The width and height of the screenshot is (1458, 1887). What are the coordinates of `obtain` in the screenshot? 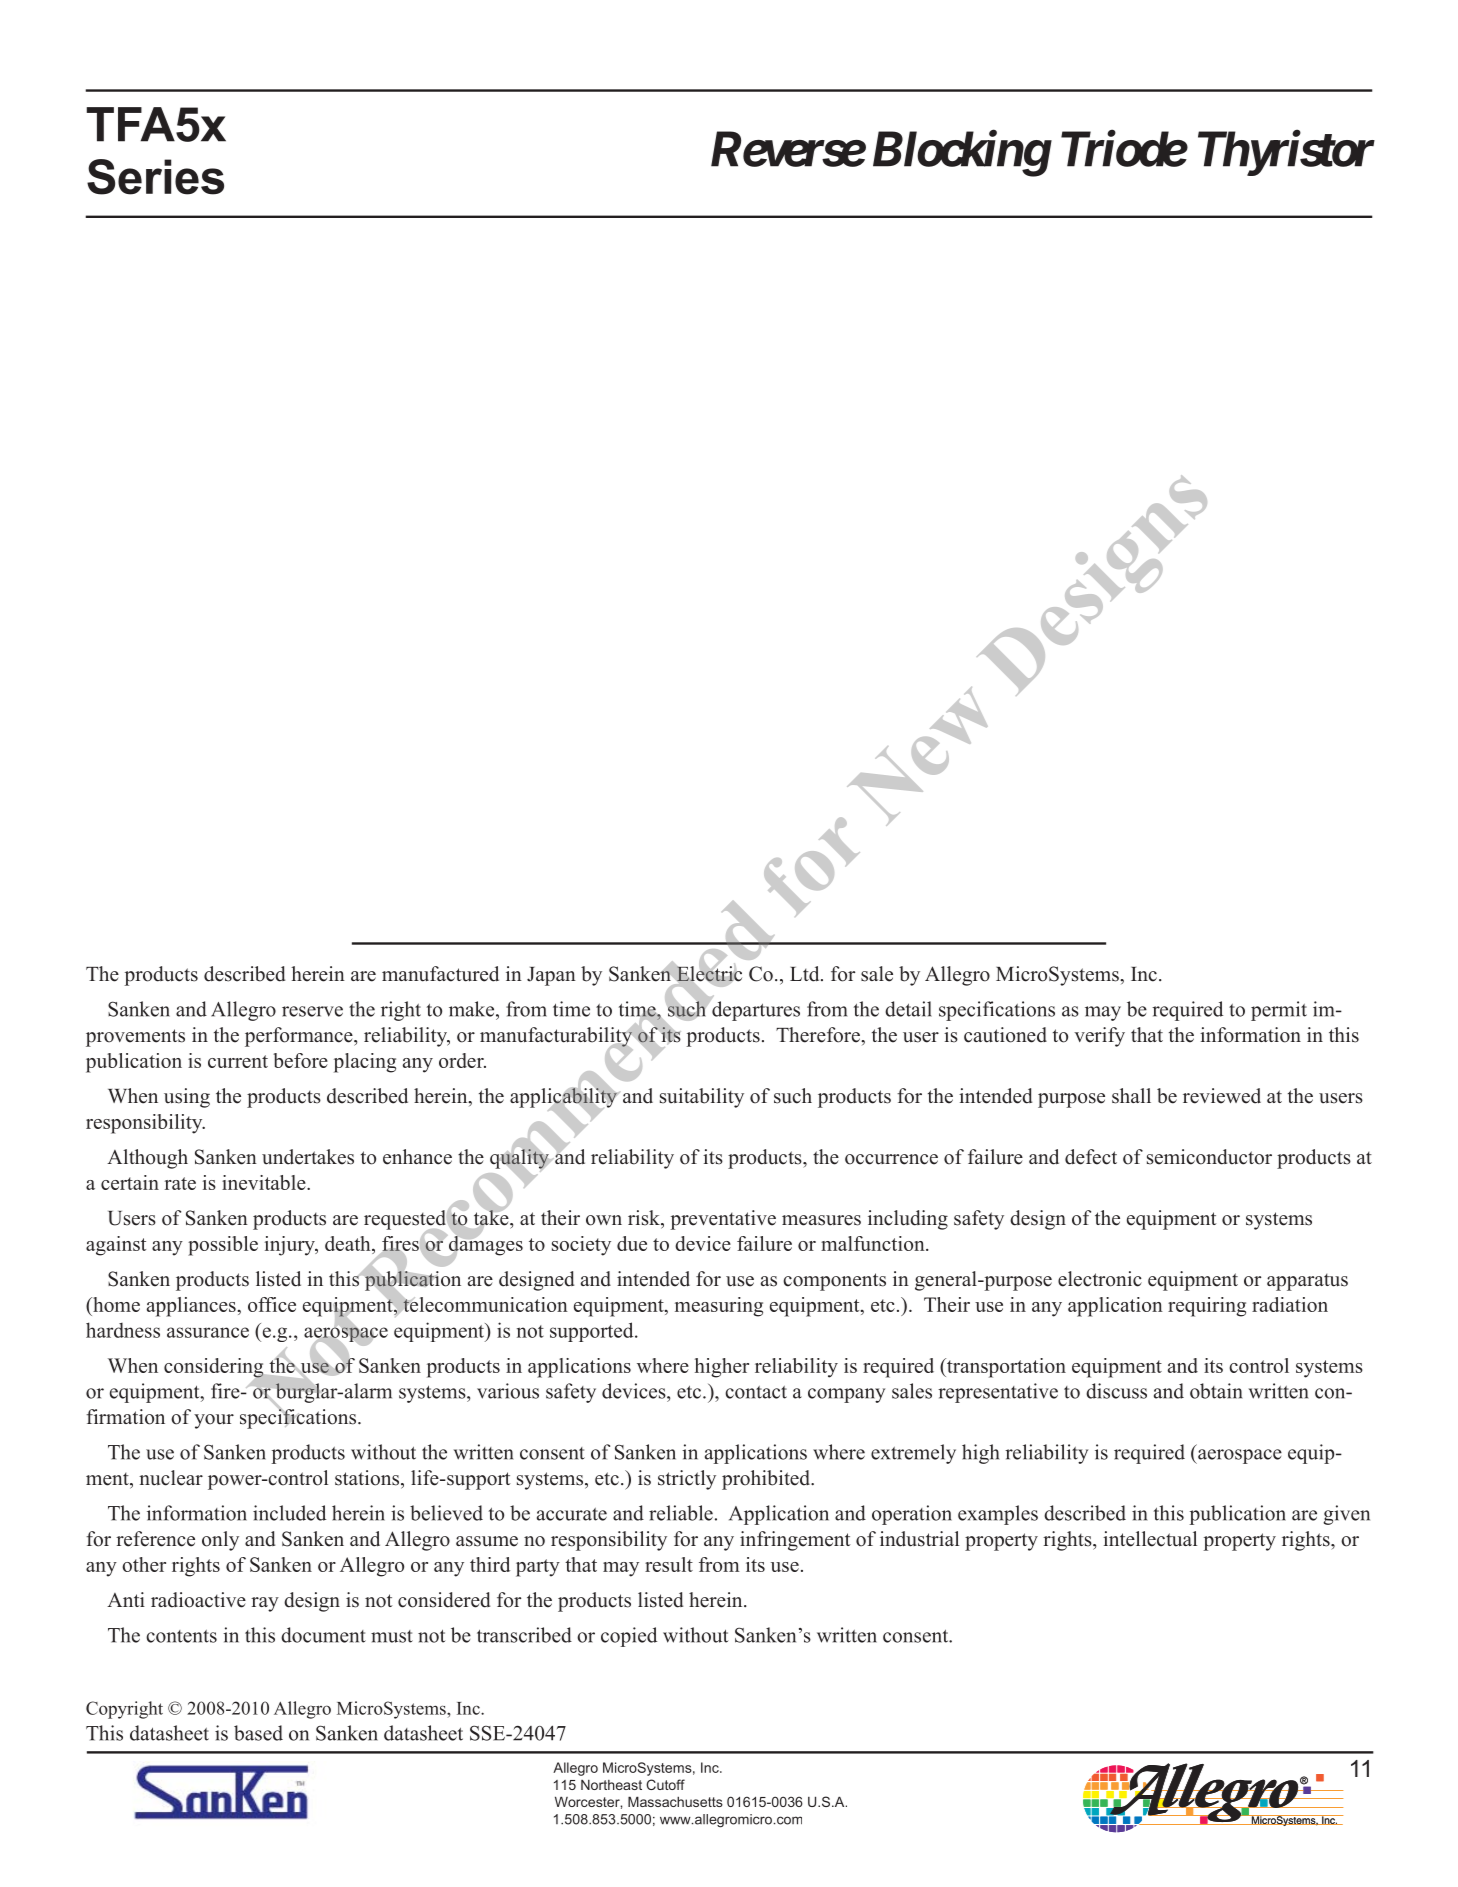 It's located at (1216, 1391).
